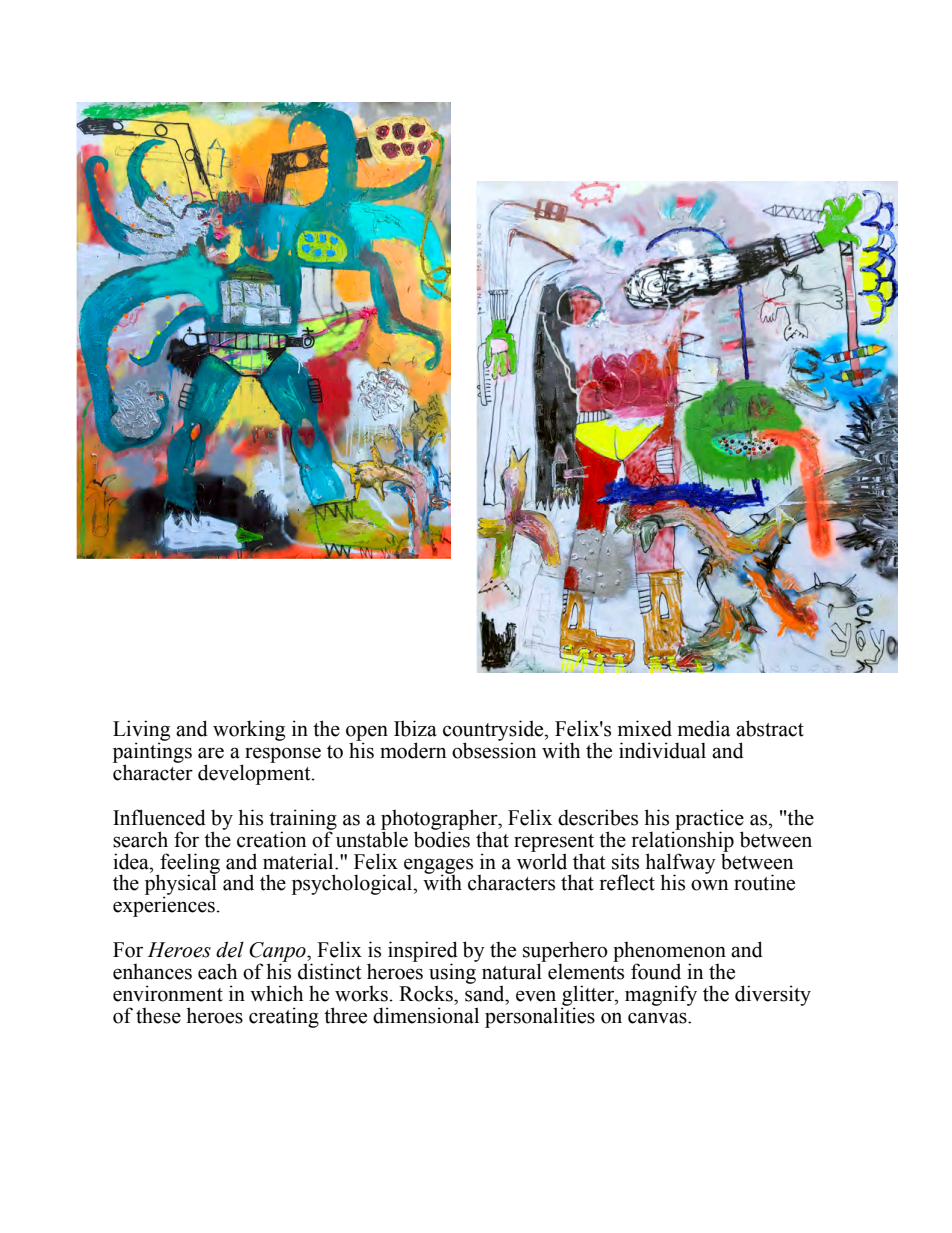  Describe the element at coordinates (426, 1015) in the image. I see `dimensional` at that location.
